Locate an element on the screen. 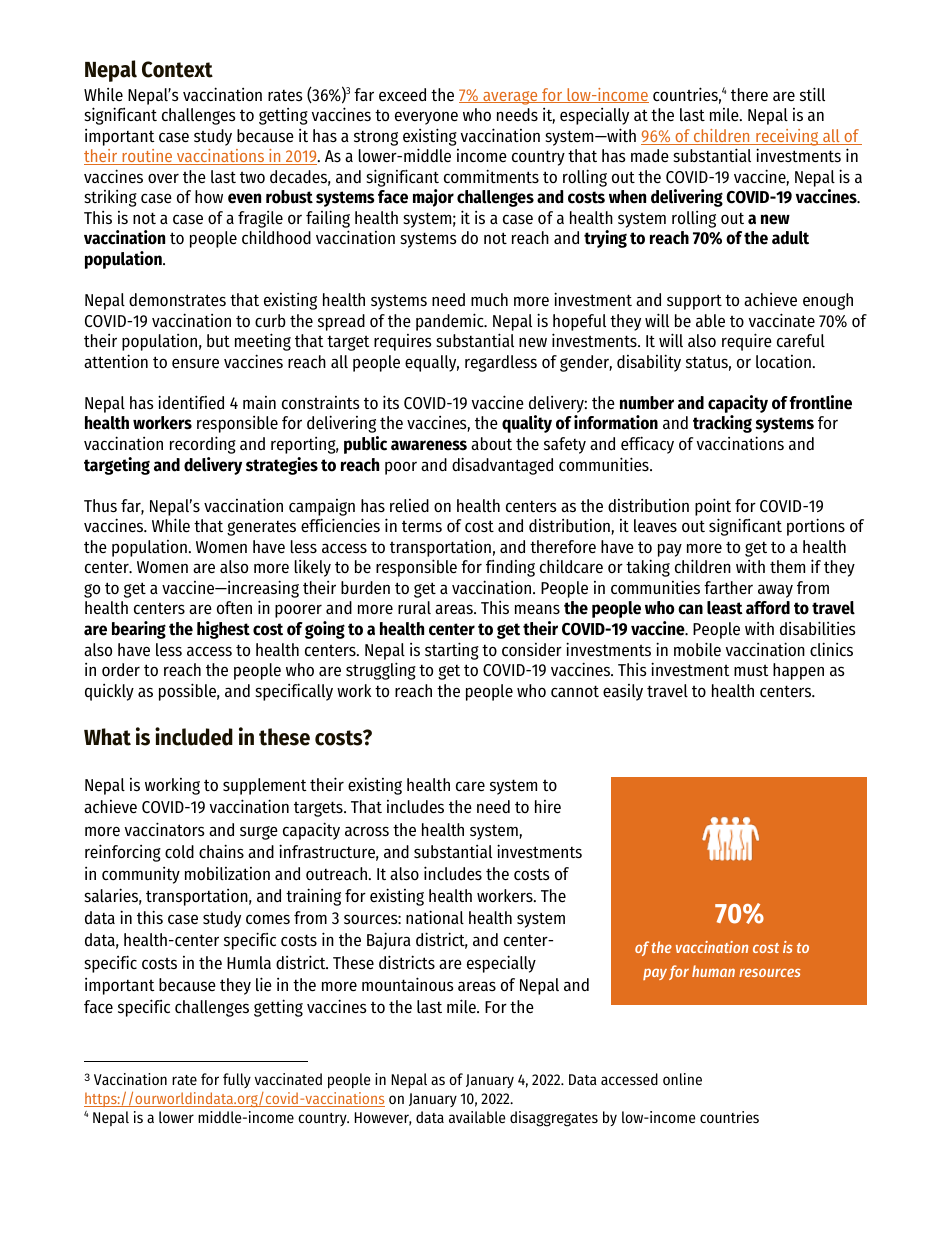 Image resolution: width=952 pixels, height=1233 pixels. fully is located at coordinates (237, 1080).
